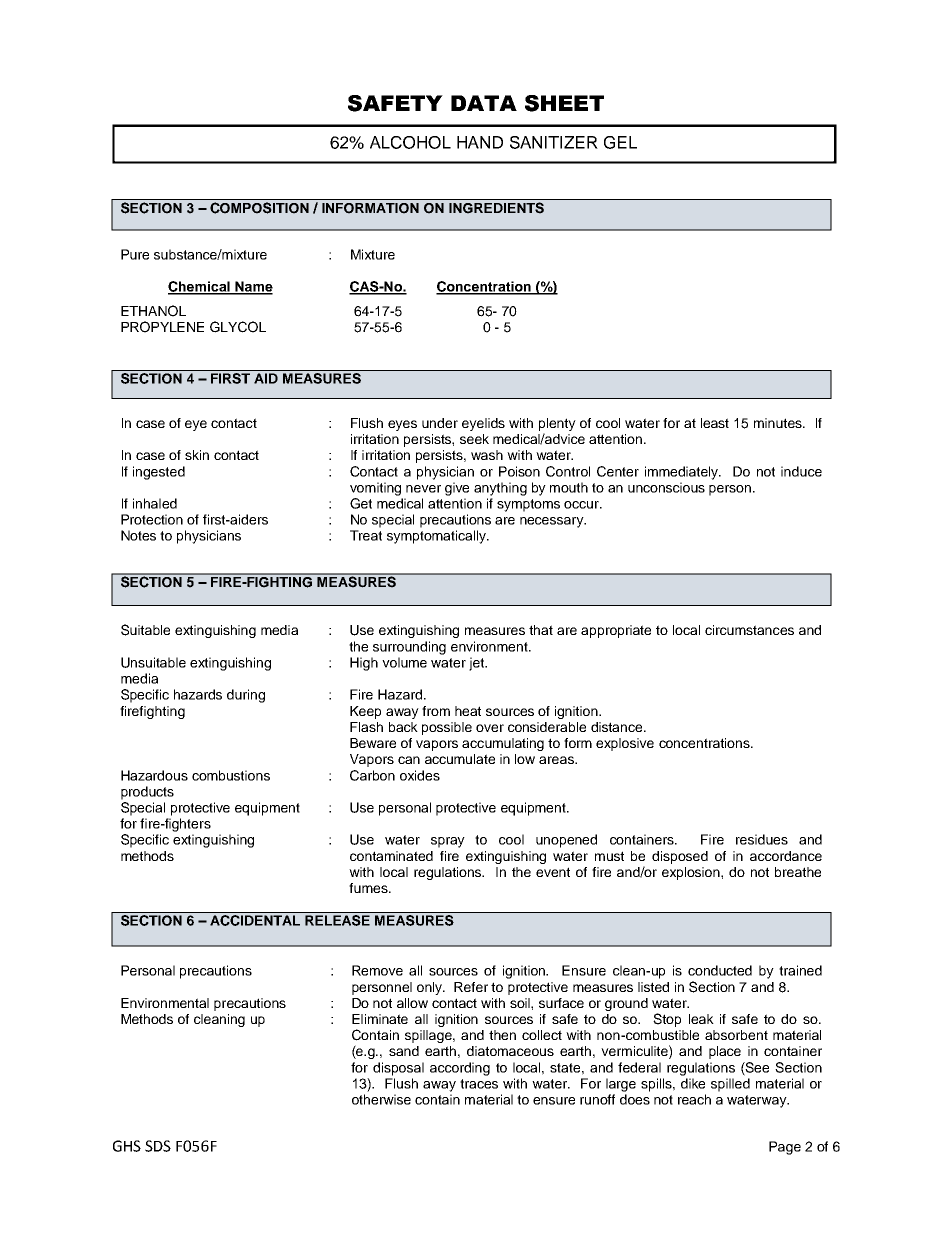 The height and width of the document is (1233, 952). What do you see at coordinates (448, 842) in the document?
I see `spray` at bounding box center [448, 842].
